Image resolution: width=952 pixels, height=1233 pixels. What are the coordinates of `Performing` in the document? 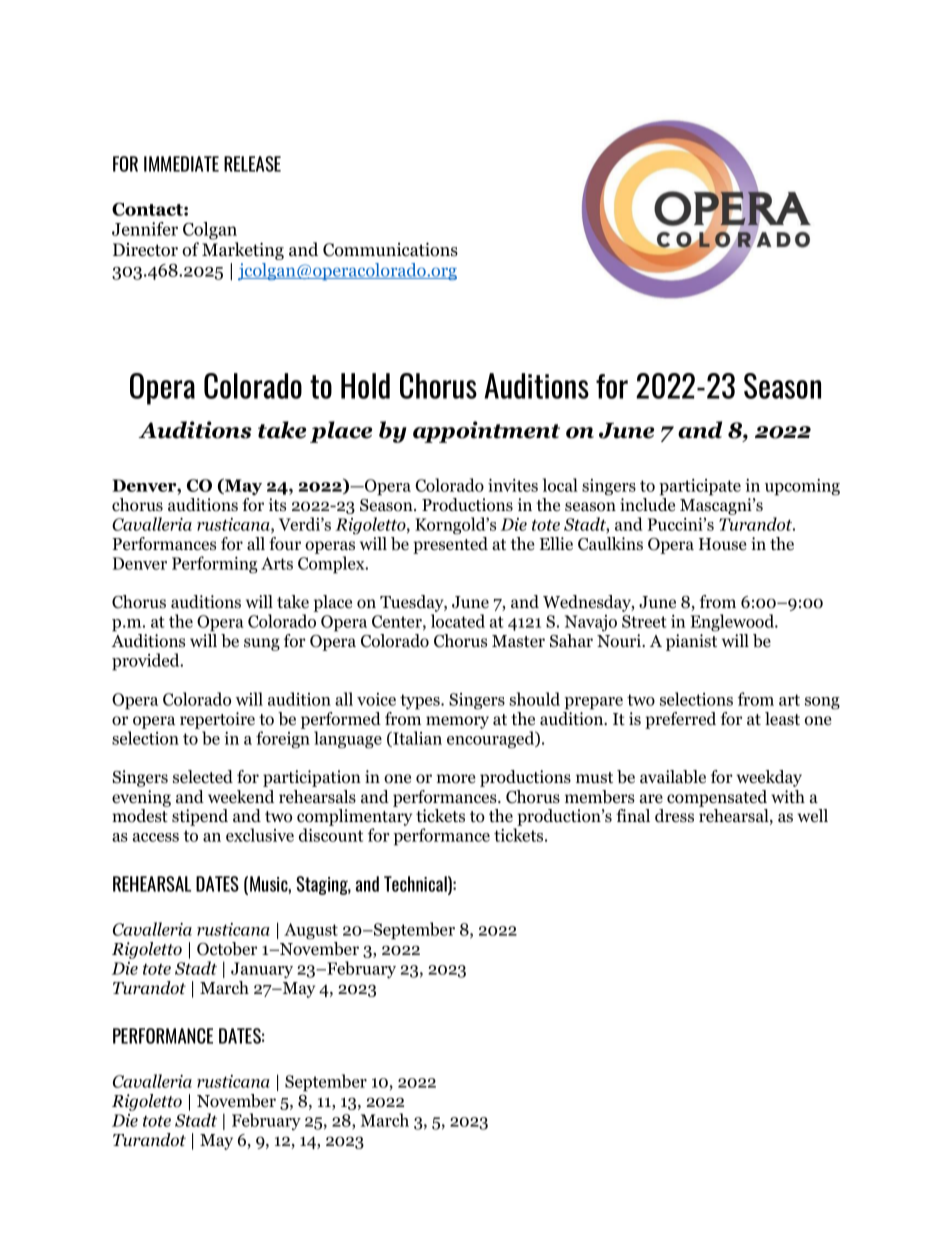 It's located at (215, 565).
